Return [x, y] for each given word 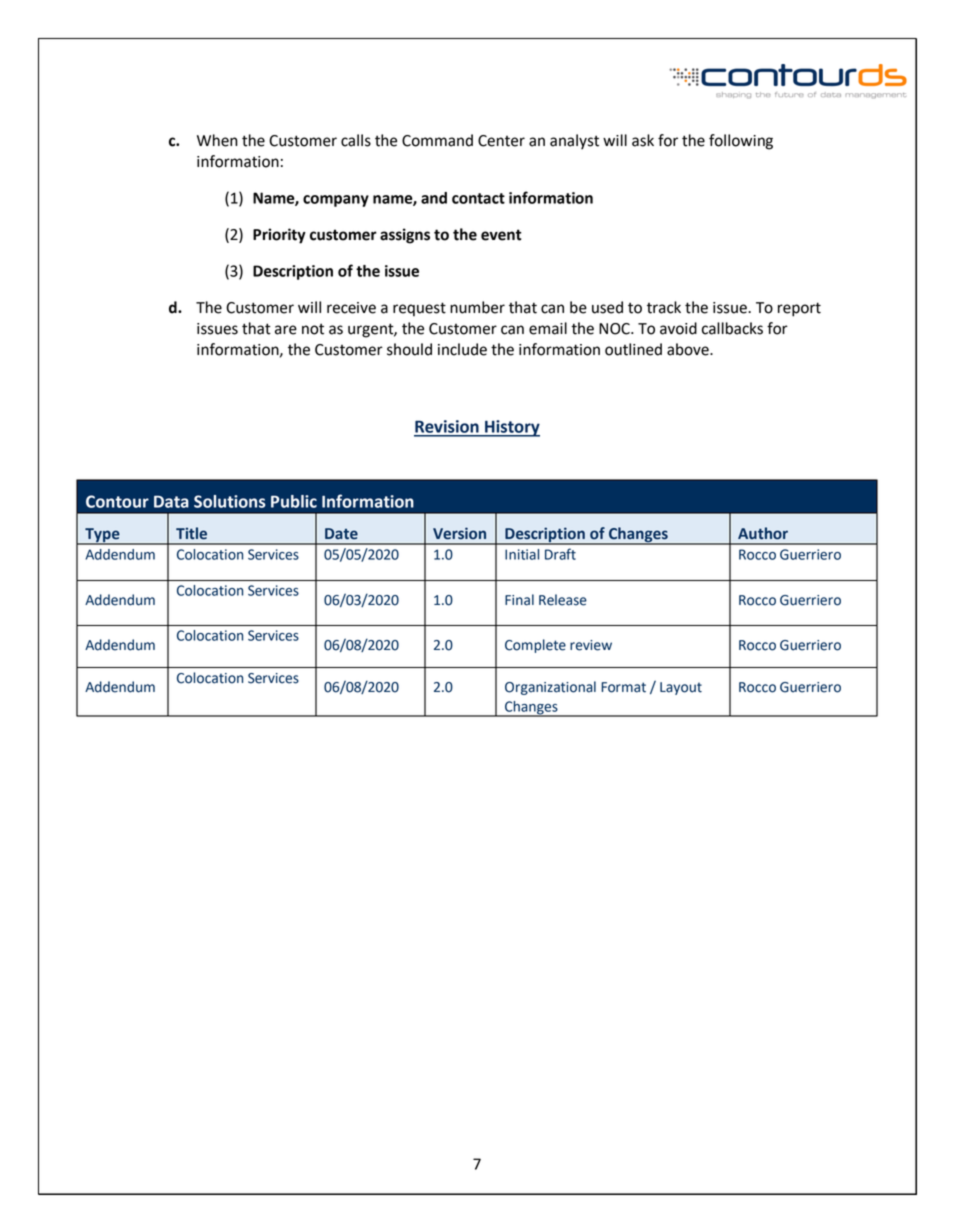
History [511, 428]
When [217, 140]
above [689, 349]
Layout [681, 688]
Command [437, 140]
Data [171, 501]
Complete [535, 646]
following [741, 142]
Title [191, 533]
